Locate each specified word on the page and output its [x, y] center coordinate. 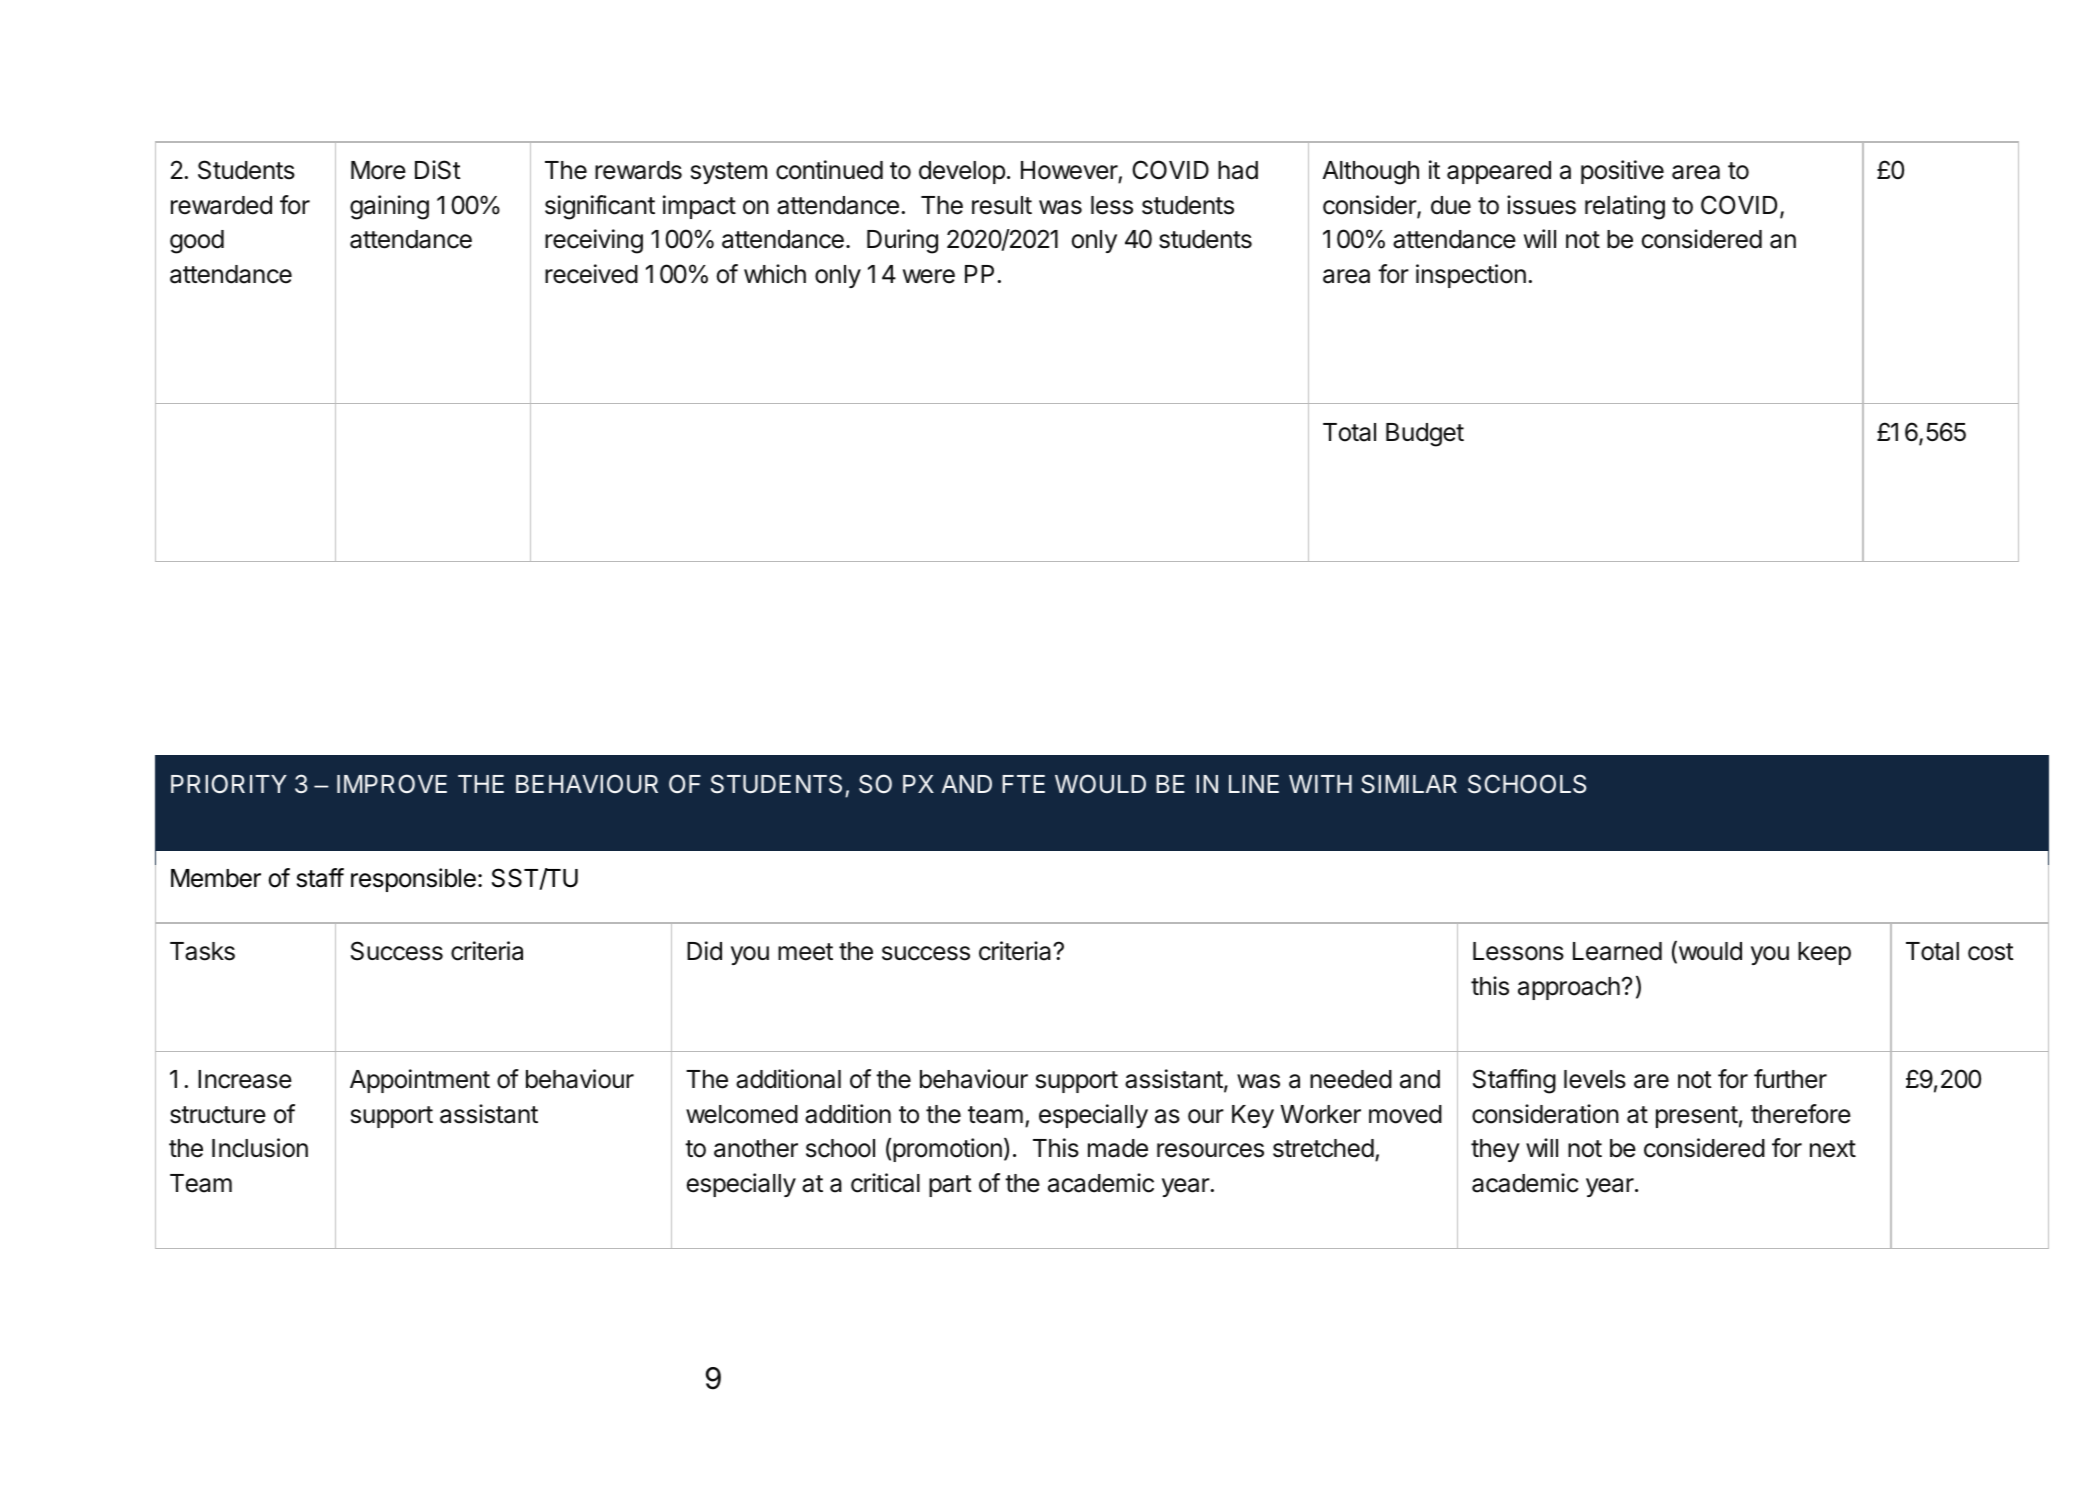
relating [1625, 207]
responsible [413, 880]
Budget [1425, 435]
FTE [1023, 784]
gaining [389, 207]
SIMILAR [1409, 784]
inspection [1471, 276]
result [1002, 205]
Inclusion [260, 1148]
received [591, 274]
